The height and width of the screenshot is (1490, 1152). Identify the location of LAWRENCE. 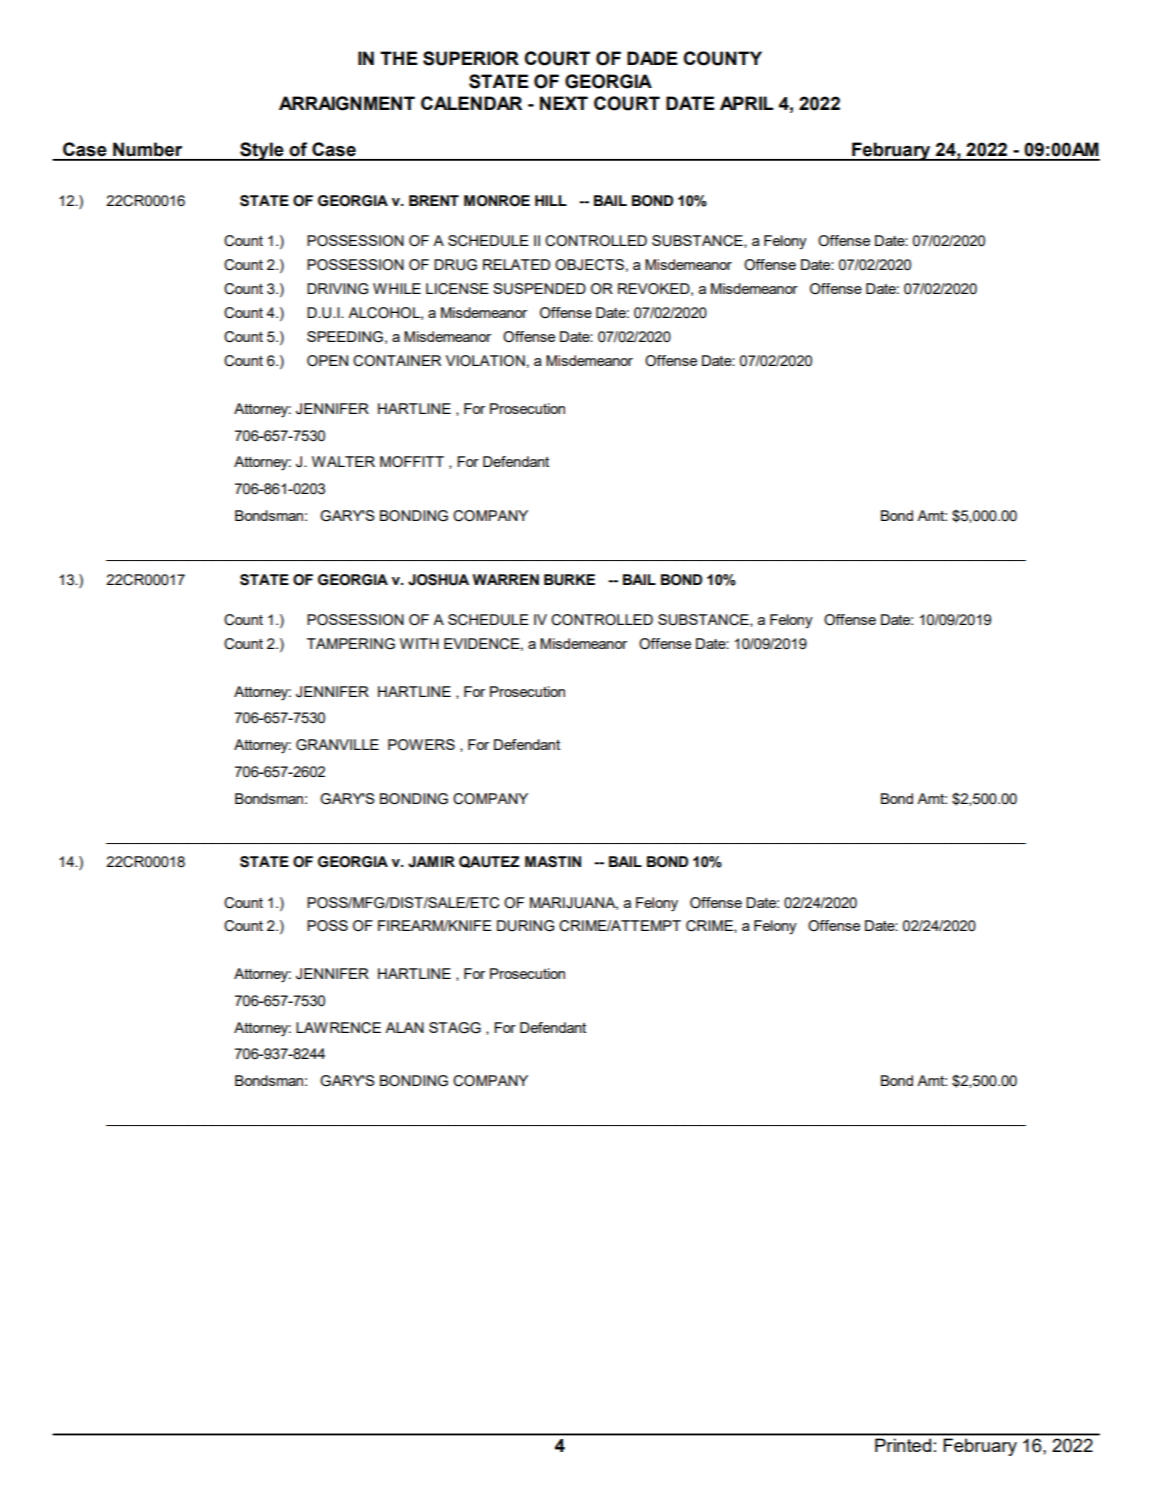
(338, 1028).
